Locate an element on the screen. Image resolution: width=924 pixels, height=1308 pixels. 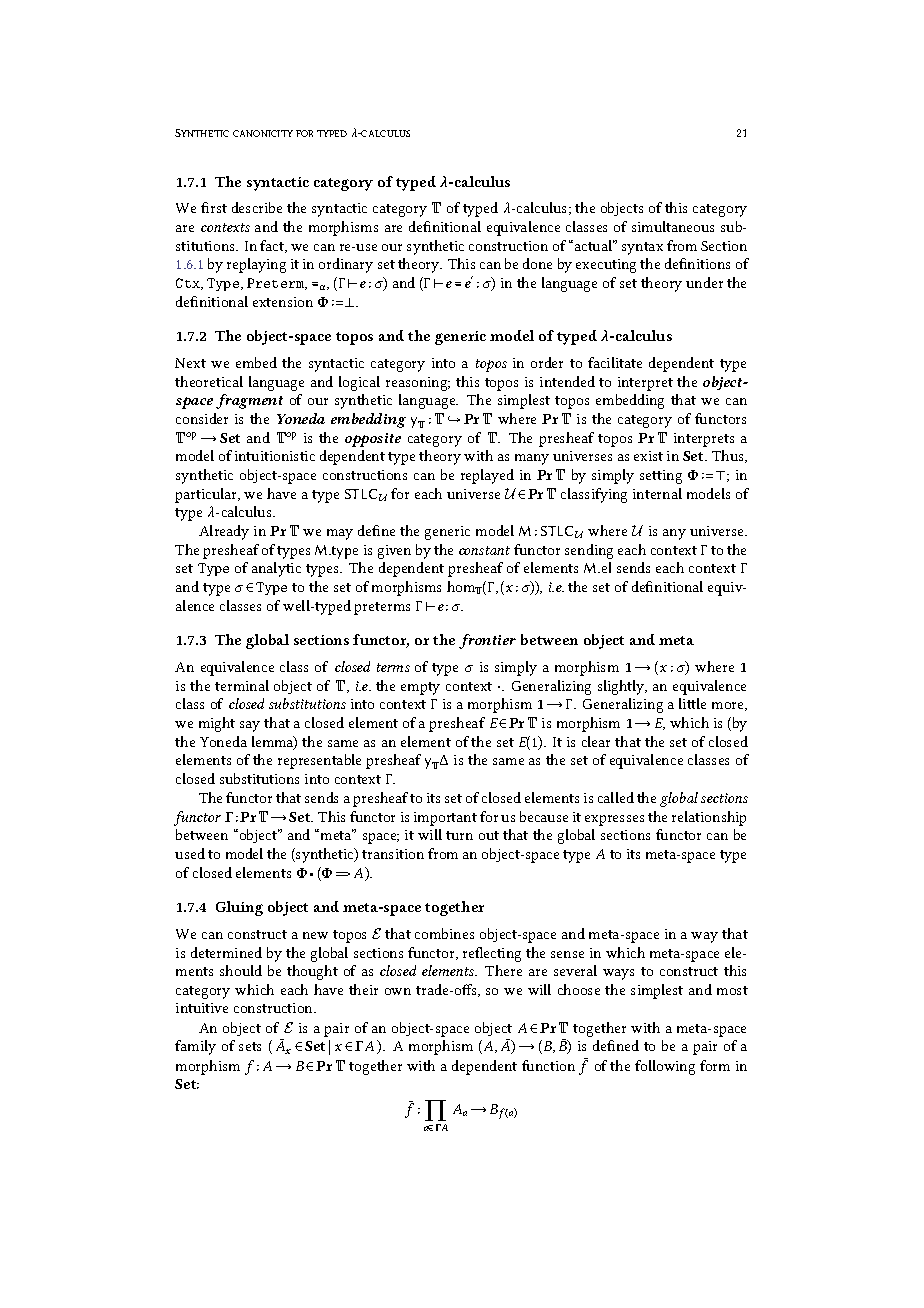
done is located at coordinates (537, 263).
